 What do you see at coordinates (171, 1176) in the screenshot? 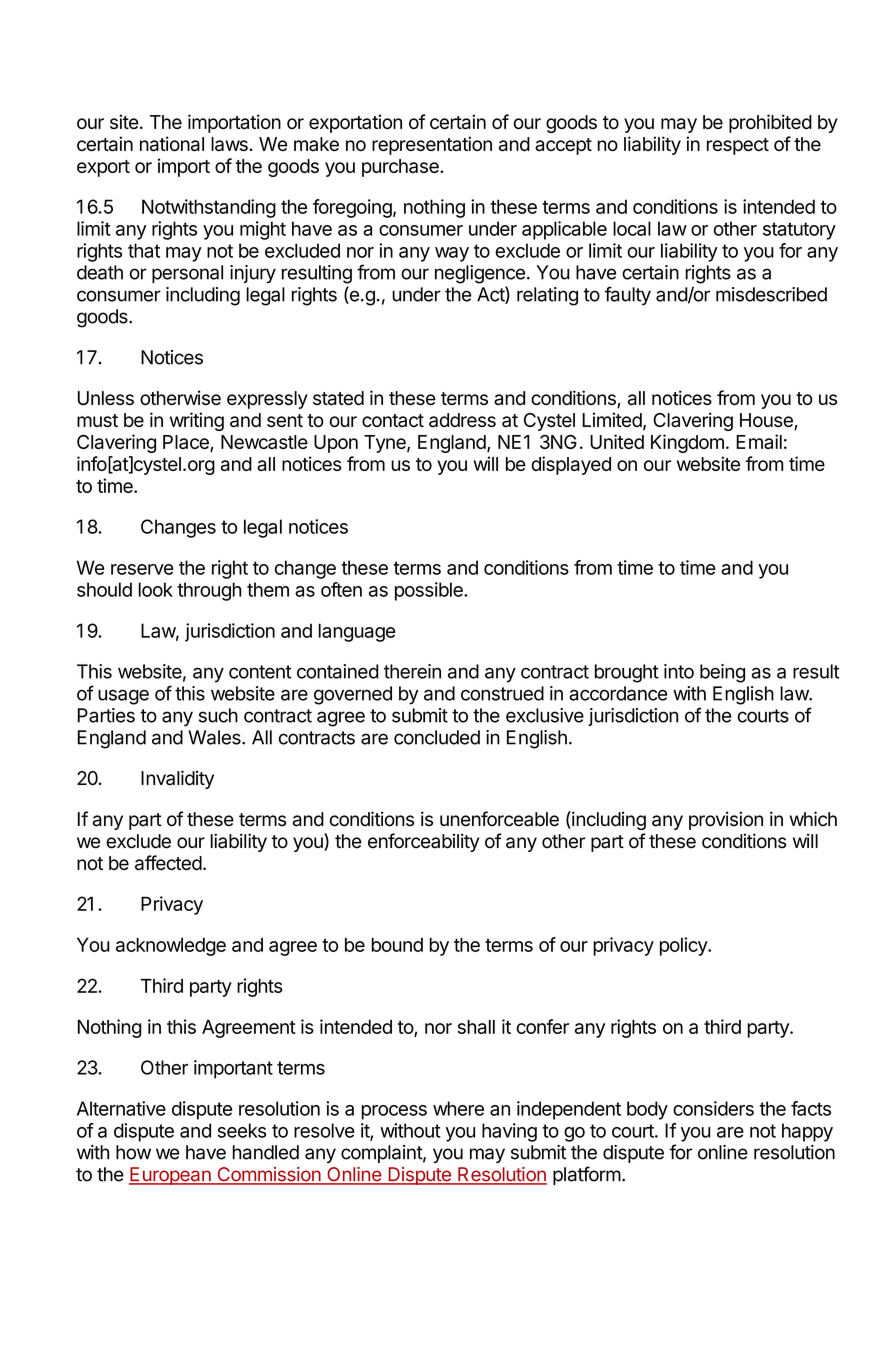
I see `European` at bounding box center [171, 1176].
